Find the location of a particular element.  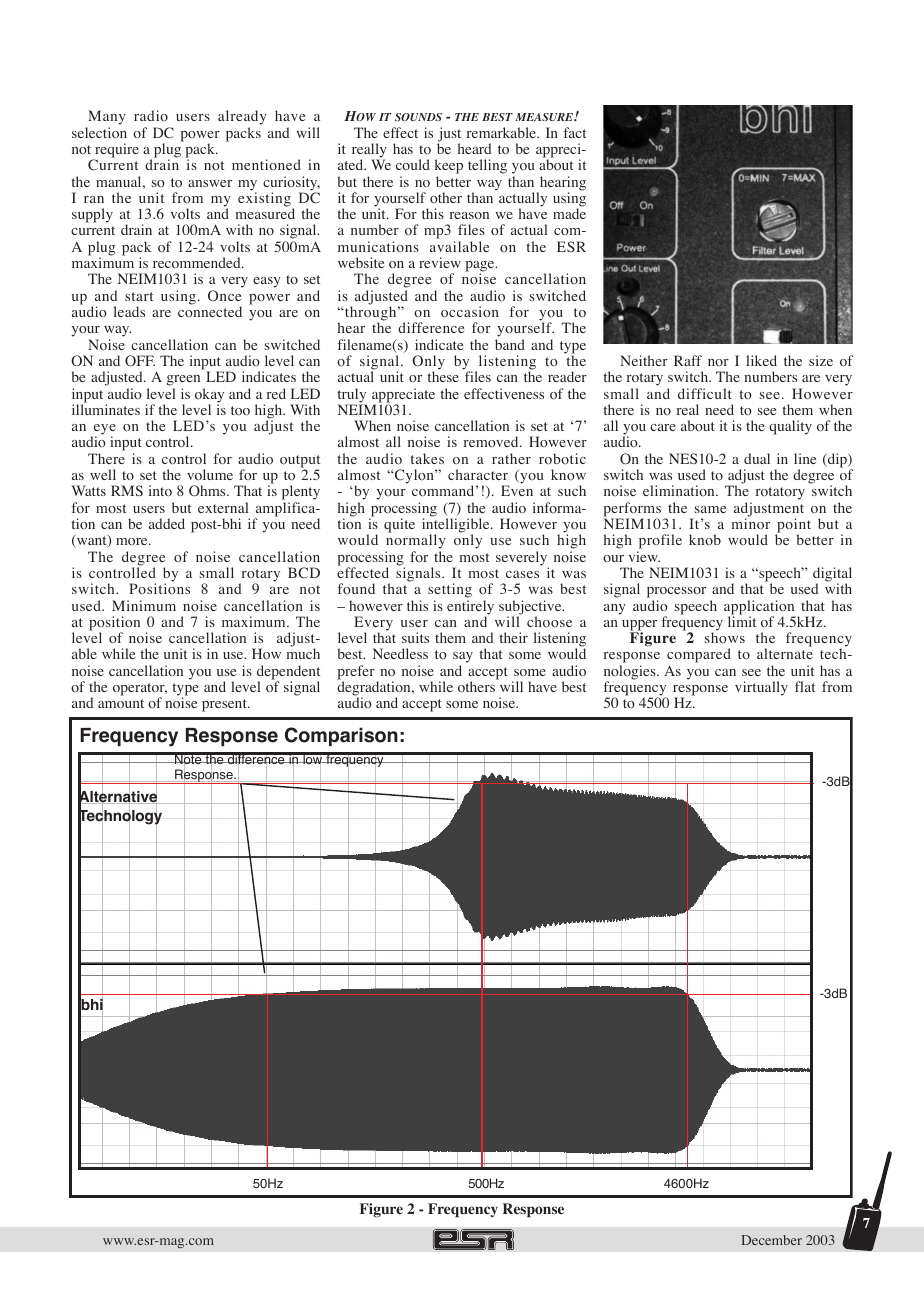

okay is located at coordinates (209, 396).
